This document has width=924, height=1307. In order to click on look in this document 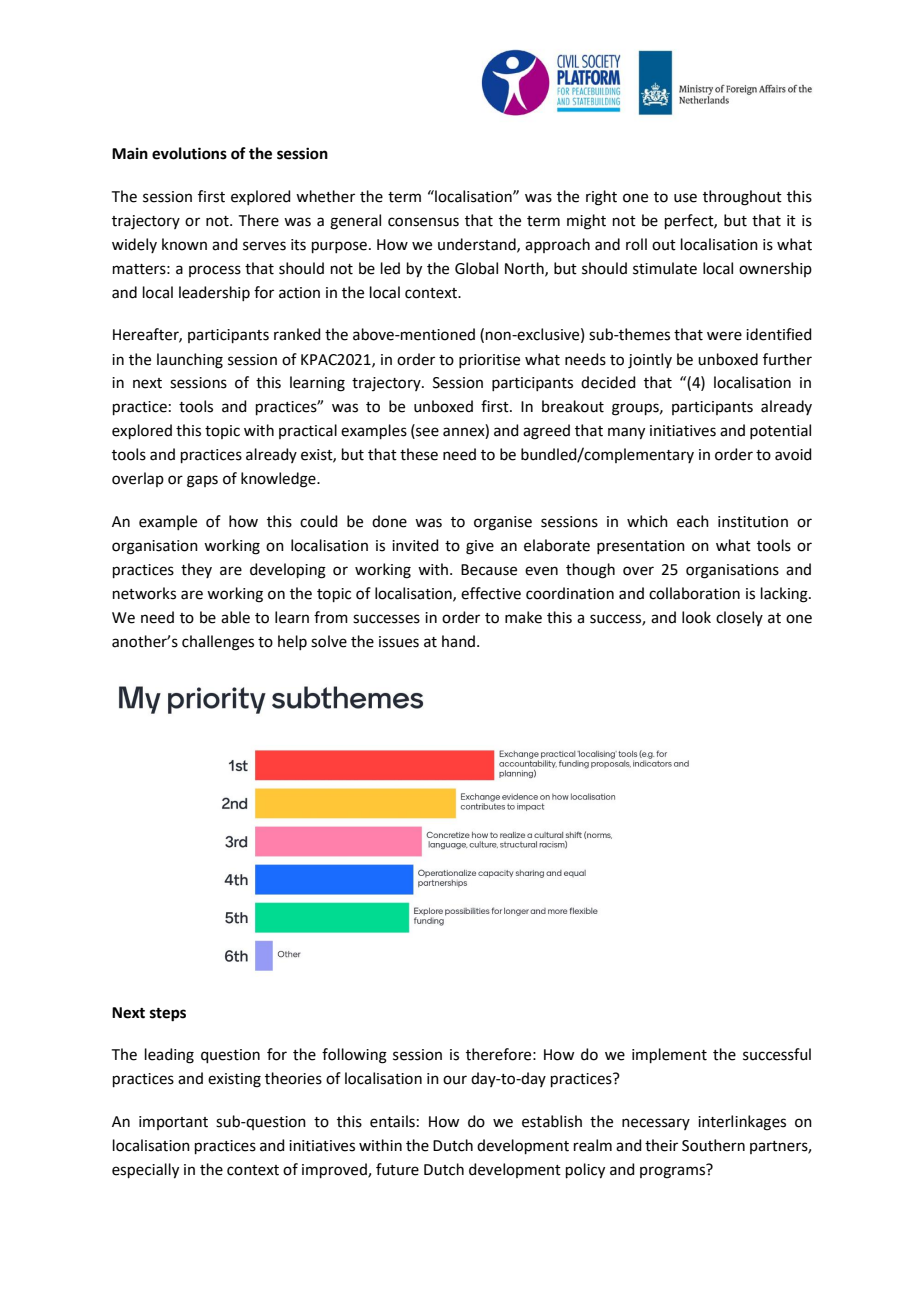, I will do `click(696, 617)`.
